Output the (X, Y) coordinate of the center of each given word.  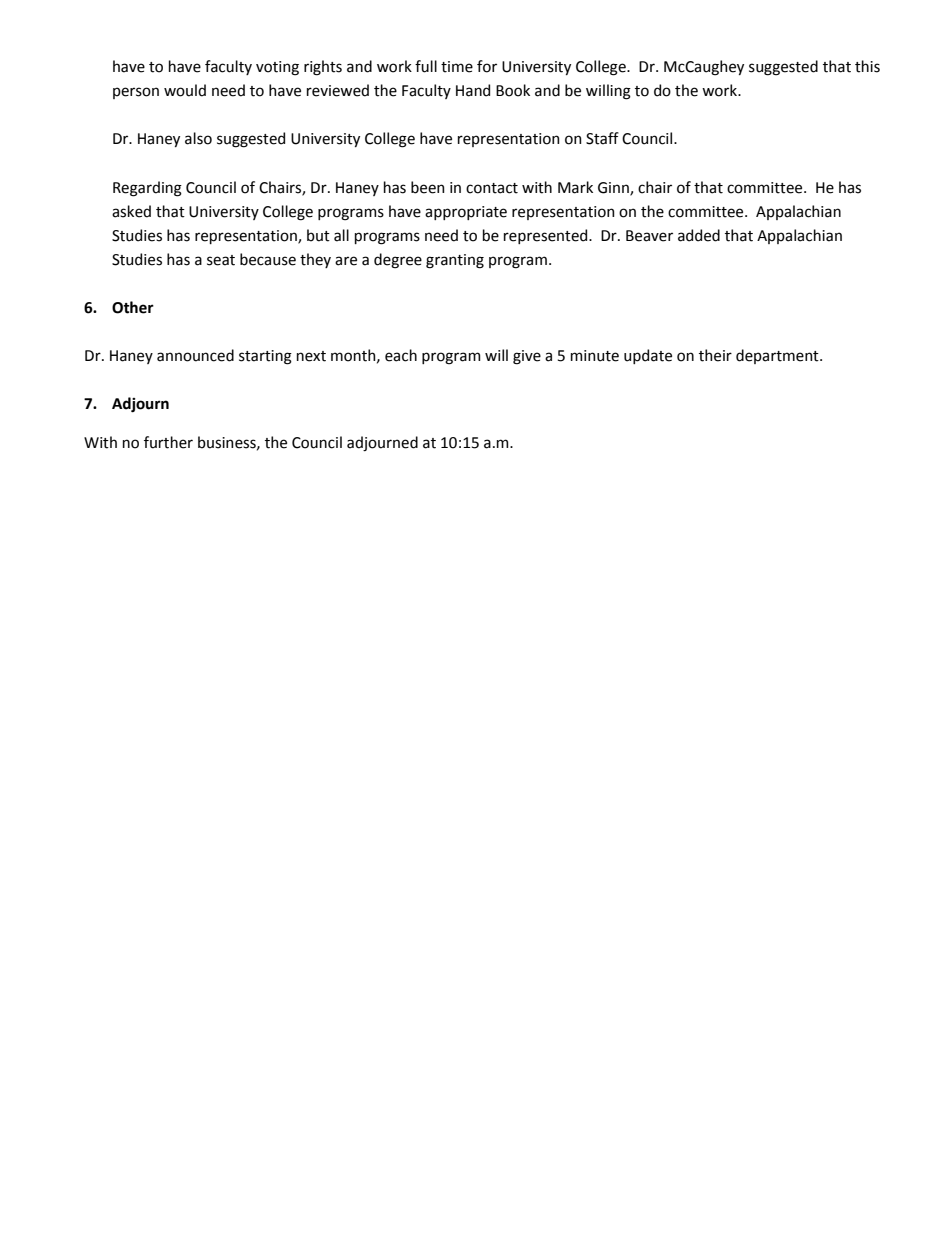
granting (455, 261)
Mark (575, 187)
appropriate (466, 213)
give (527, 357)
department (778, 356)
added (699, 235)
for (487, 66)
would (185, 90)
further (168, 442)
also (198, 138)
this (867, 66)
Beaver (649, 236)
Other (133, 307)
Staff (602, 138)
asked (131, 211)
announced (195, 355)
